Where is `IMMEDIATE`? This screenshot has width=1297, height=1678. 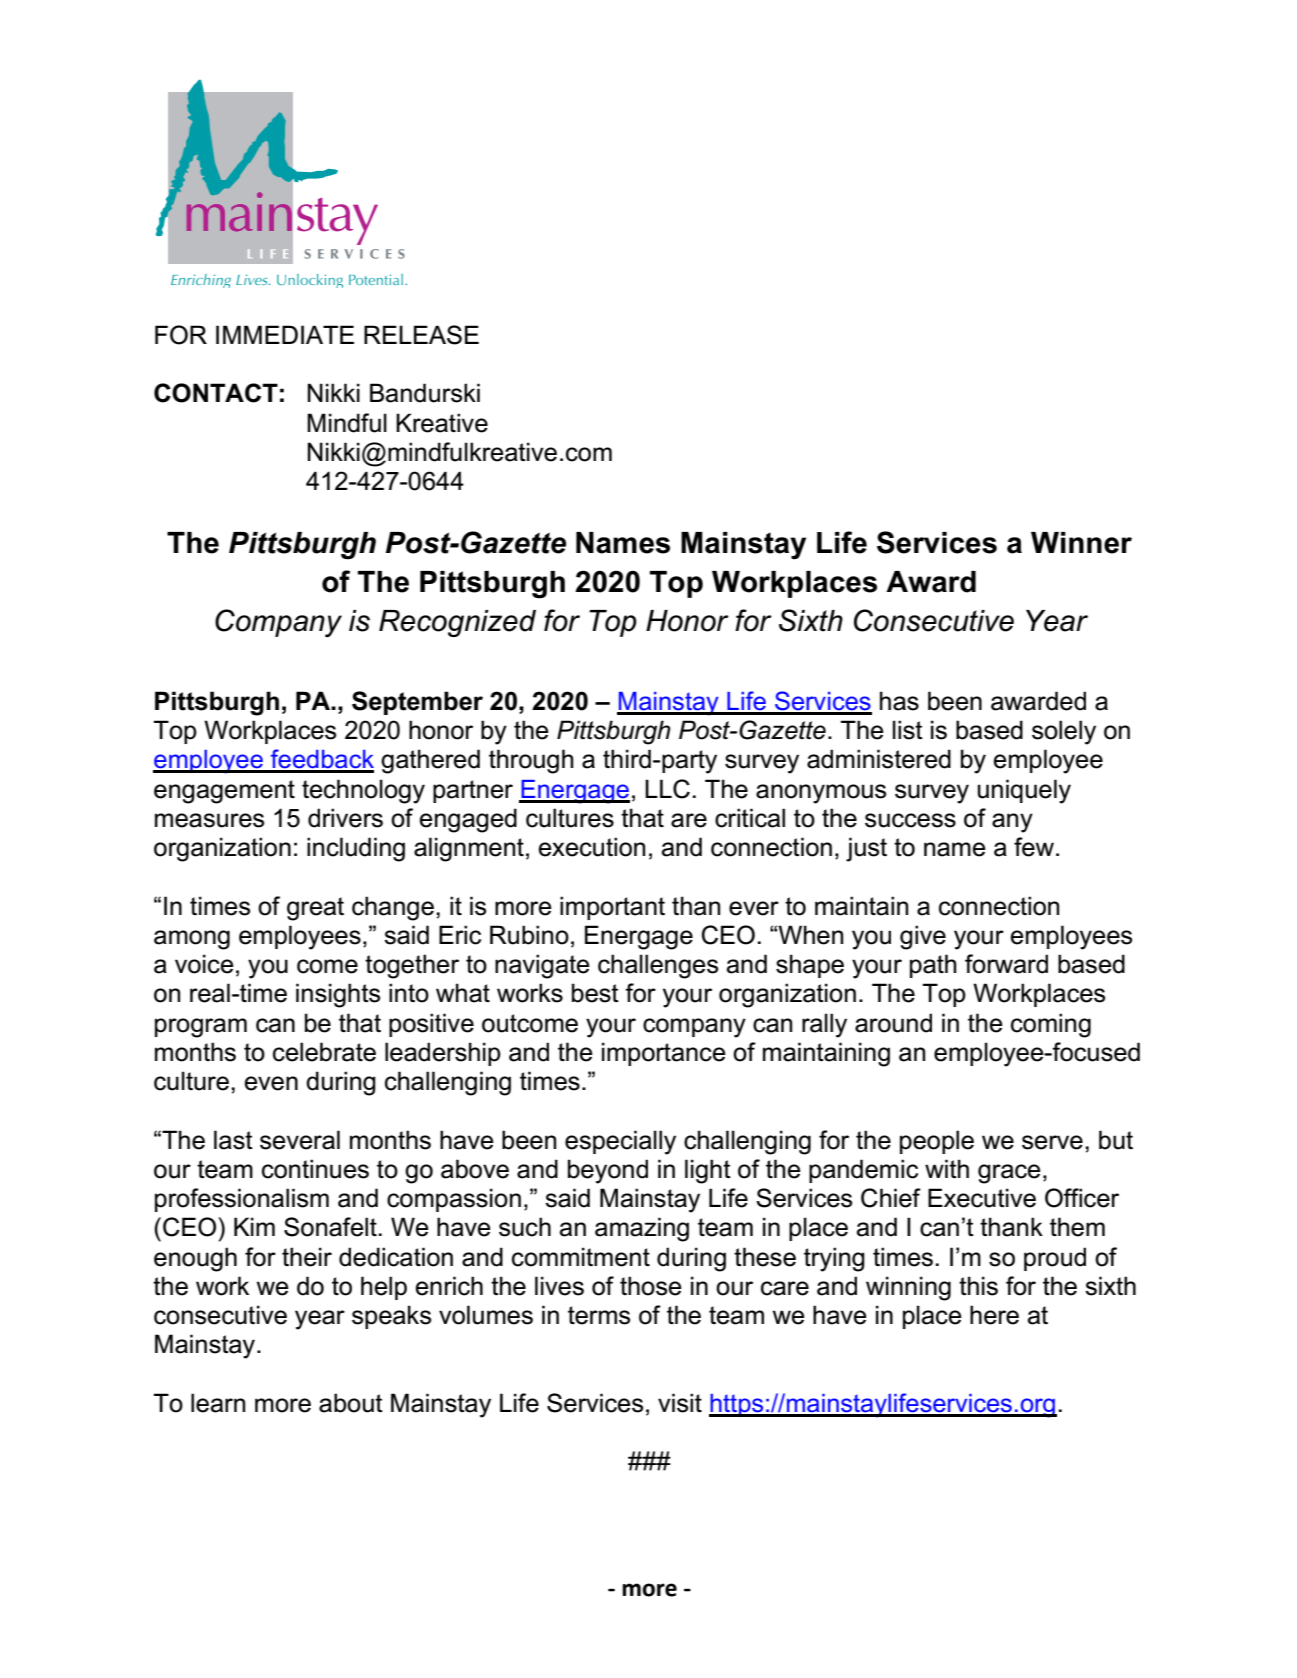 IMMEDIATE is located at coordinates (285, 334).
